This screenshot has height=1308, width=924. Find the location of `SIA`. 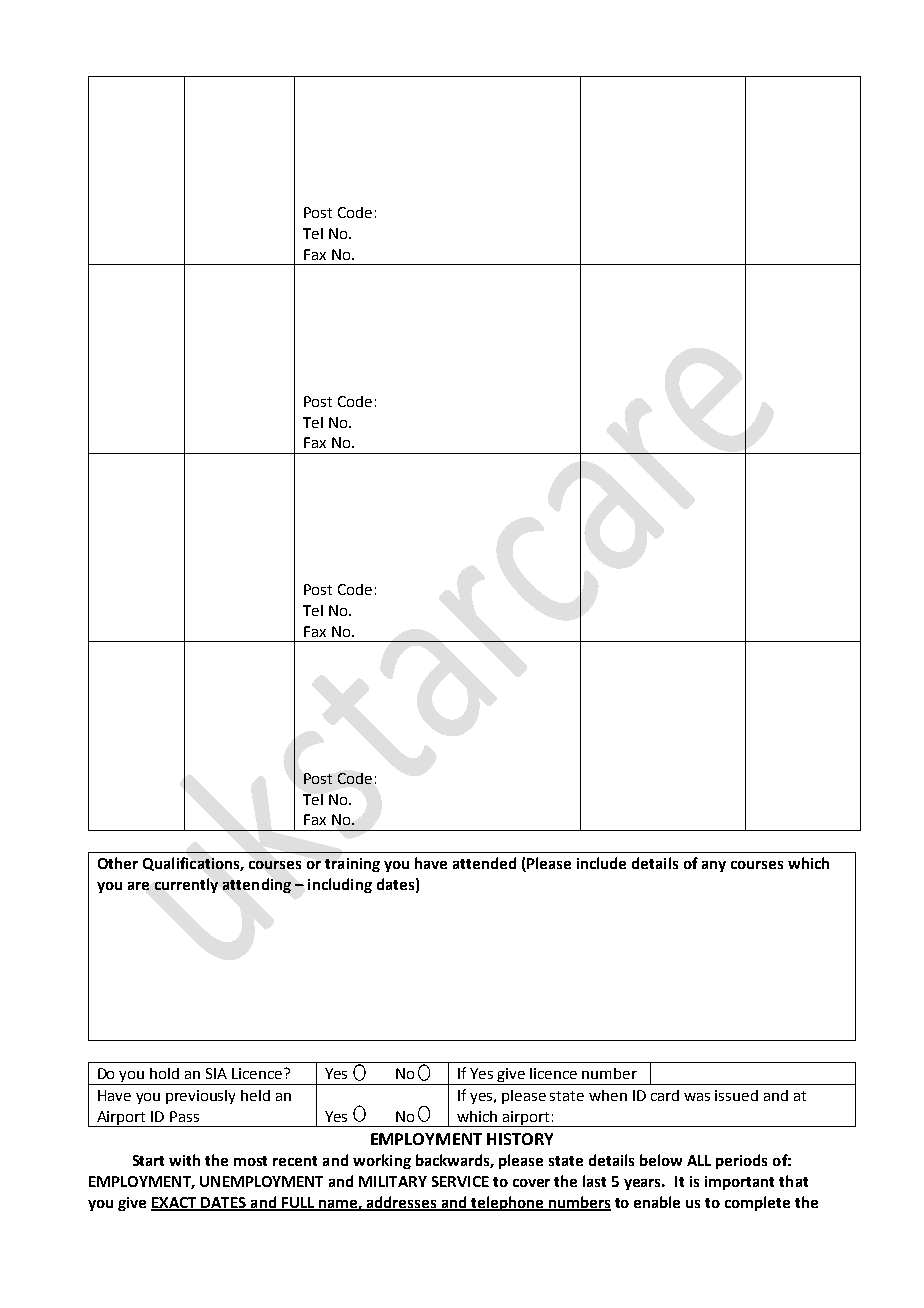

SIA is located at coordinates (216, 1073).
